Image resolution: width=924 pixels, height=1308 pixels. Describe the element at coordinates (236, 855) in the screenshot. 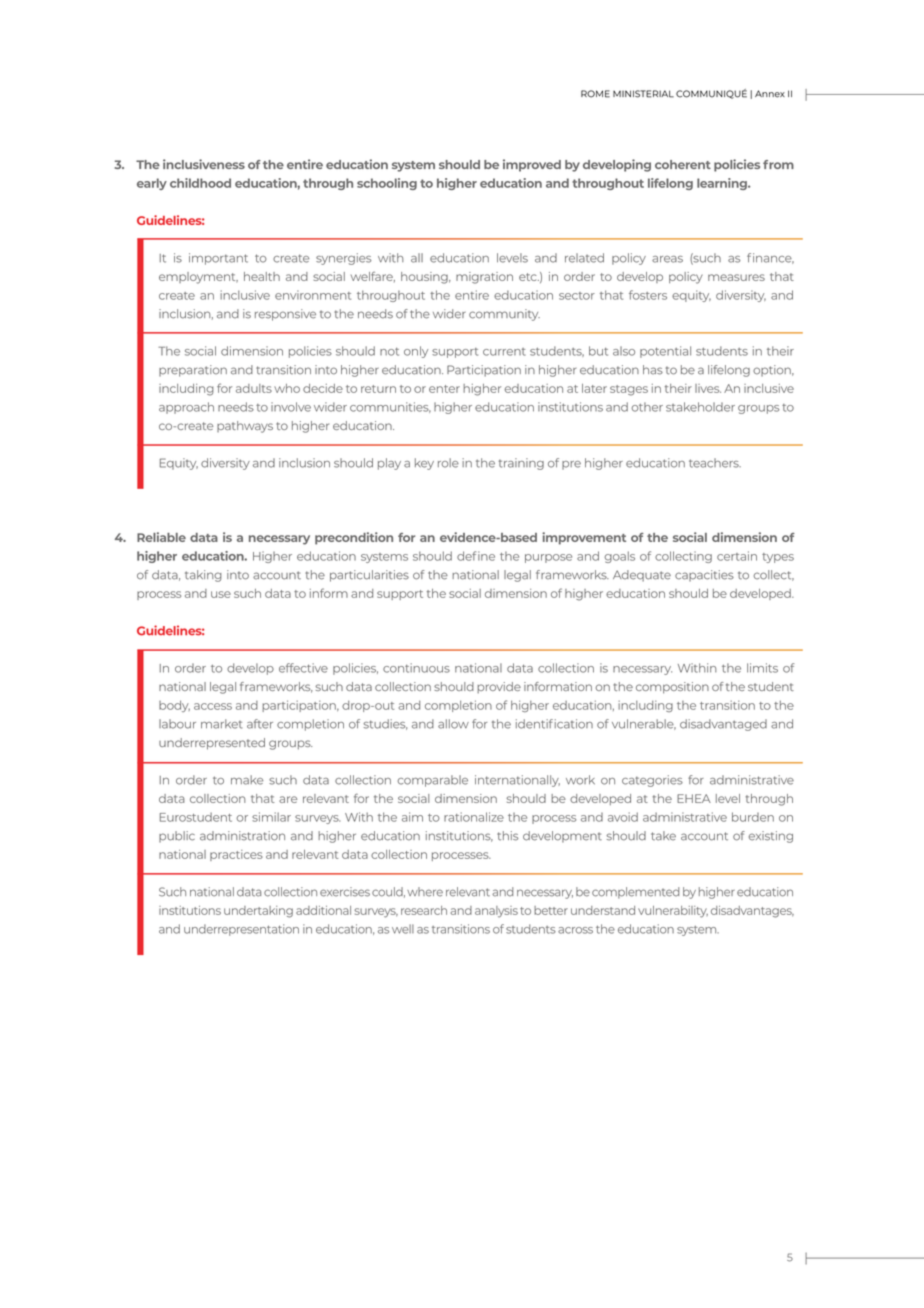

I see `practices` at that location.
